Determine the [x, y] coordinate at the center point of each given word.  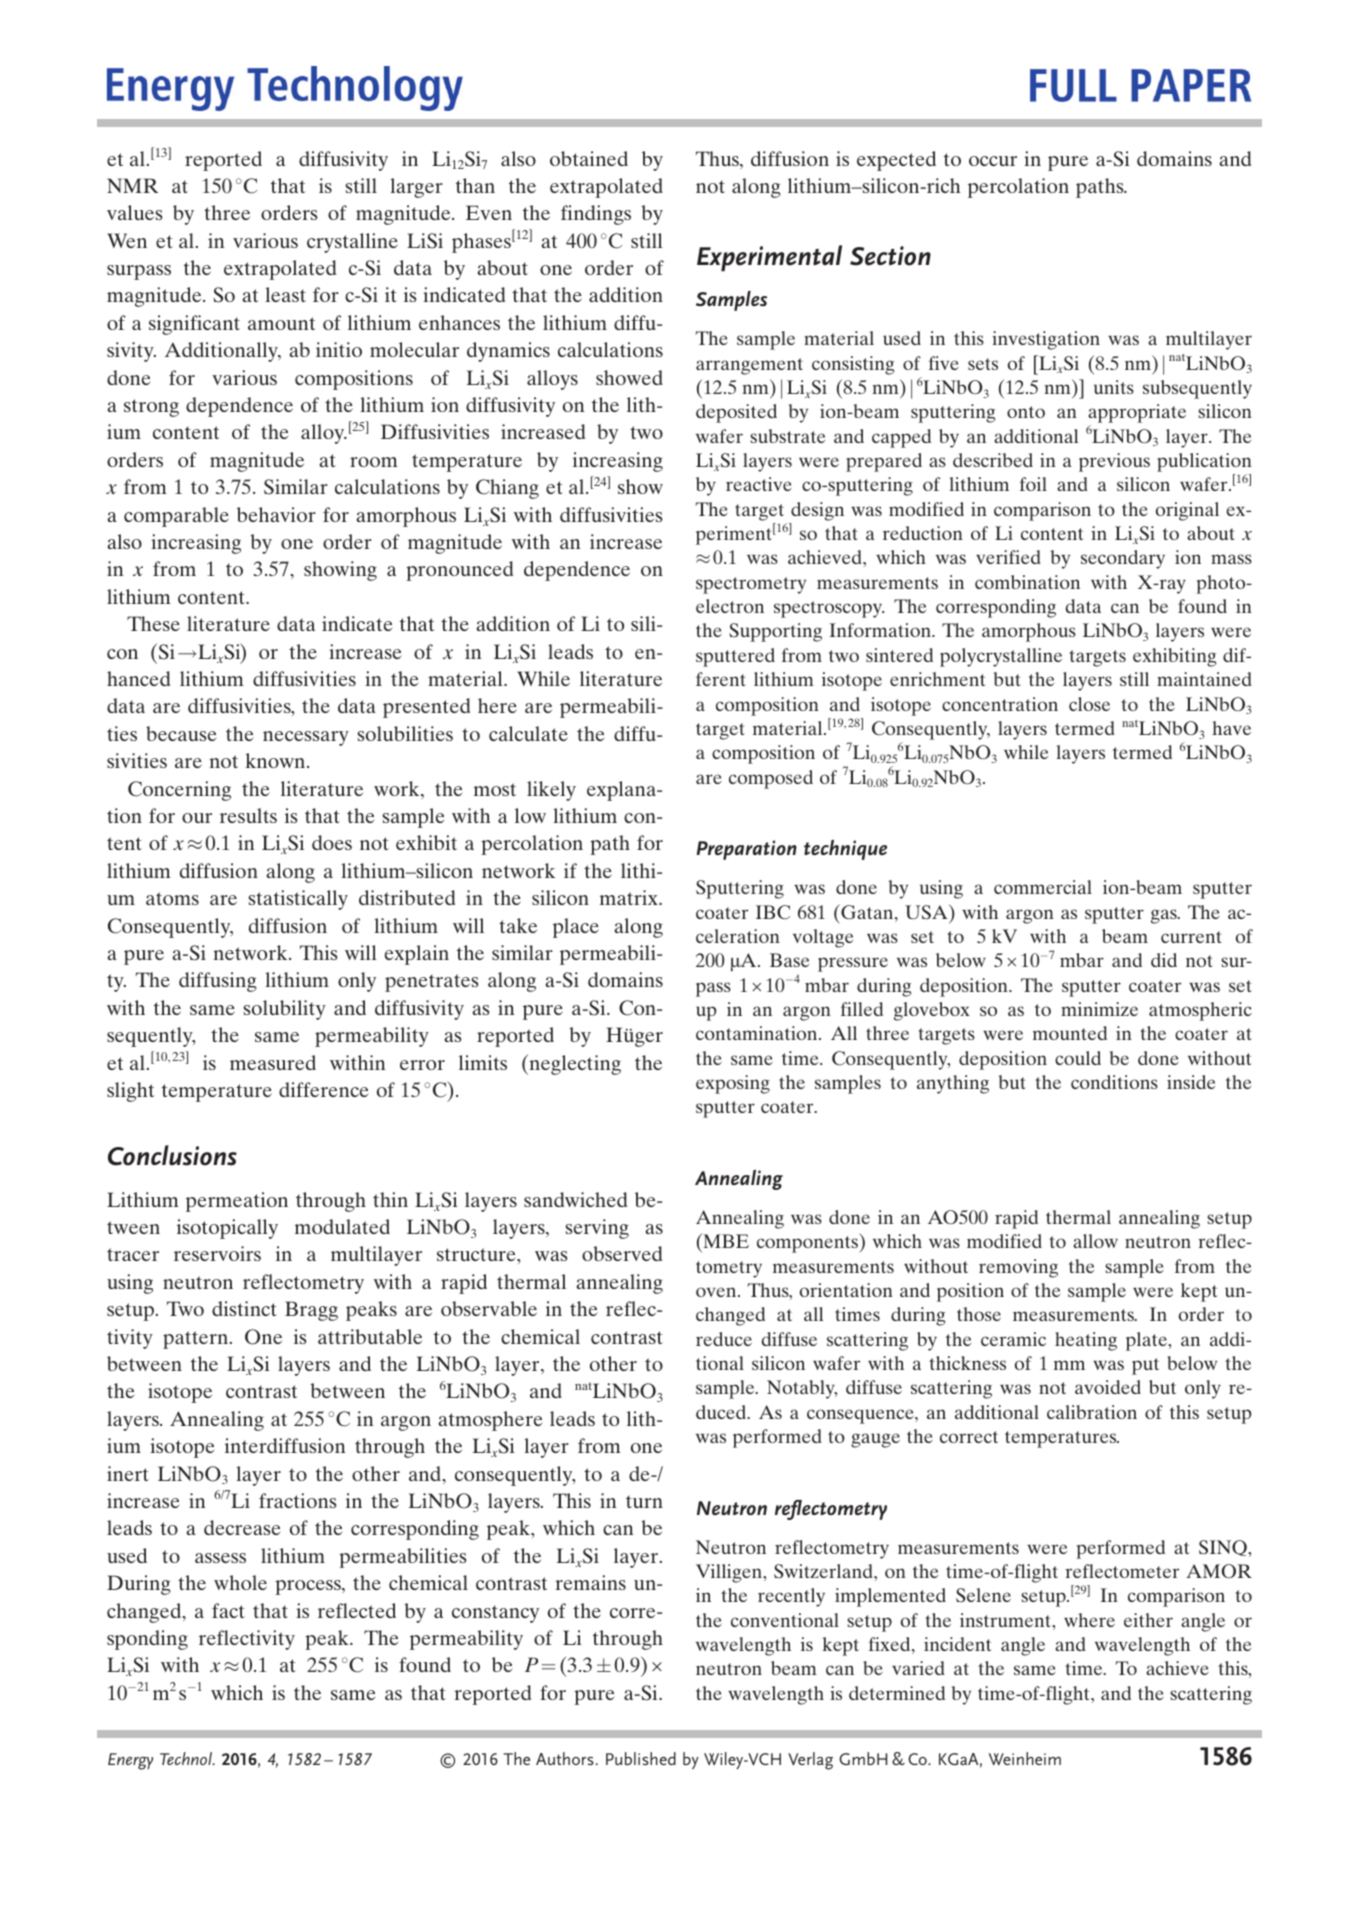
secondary [1123, 559]
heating [1086, 1341]
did [1164, 960]
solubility [284, 1010]
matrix [630, 897]
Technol [187, 1758]
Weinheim [1025, 1758]
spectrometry [751, 585]
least [285, 294]
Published [641, 1758]
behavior [276, 514]
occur [993, 161]
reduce [724, 1339]
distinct [244, 1308]
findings [596, 215]
